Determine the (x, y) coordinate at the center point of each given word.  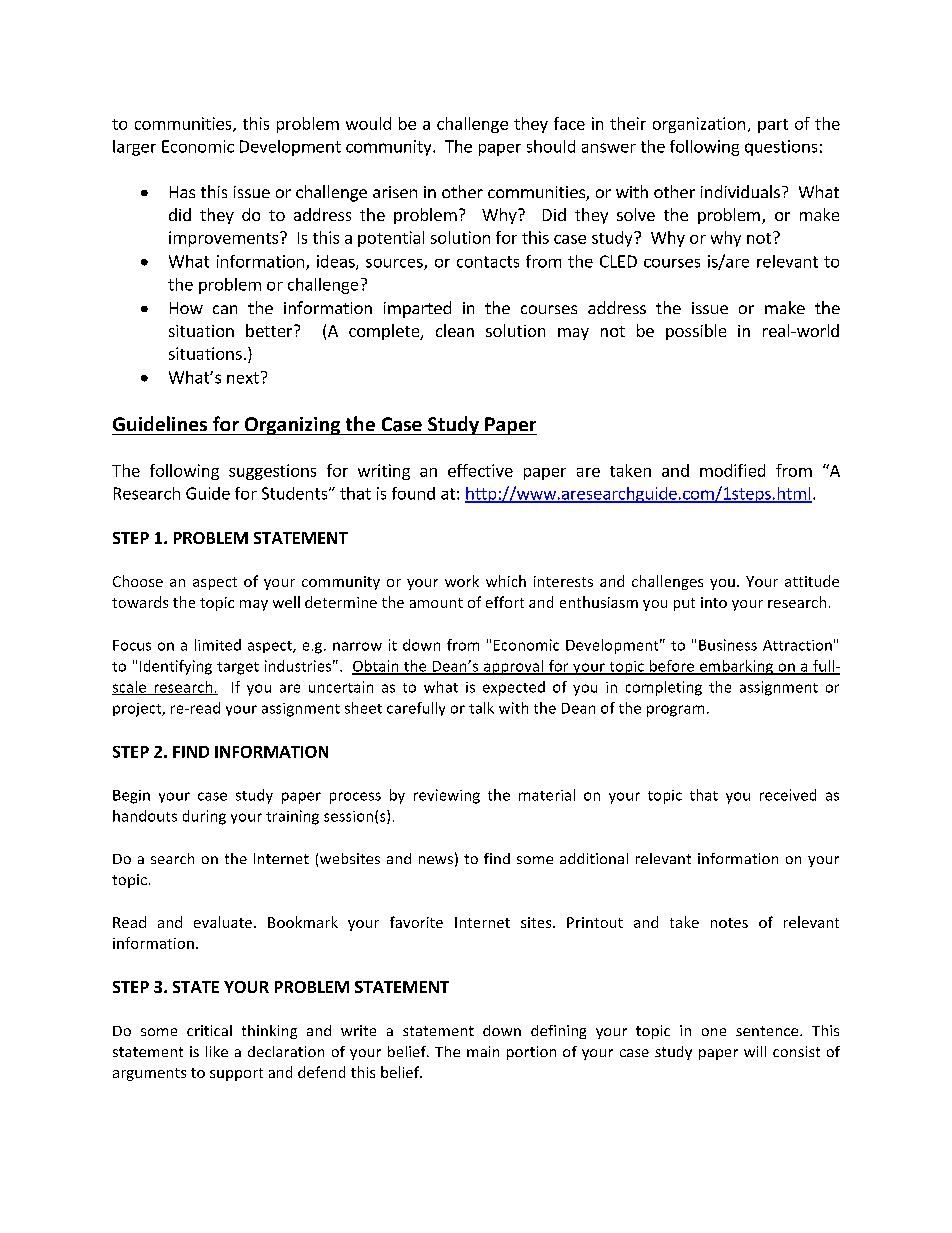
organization (699, 125)
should (551, 146)
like (217, 1051)
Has (182, 192)
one (714, 1032)
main (483, 1051)
